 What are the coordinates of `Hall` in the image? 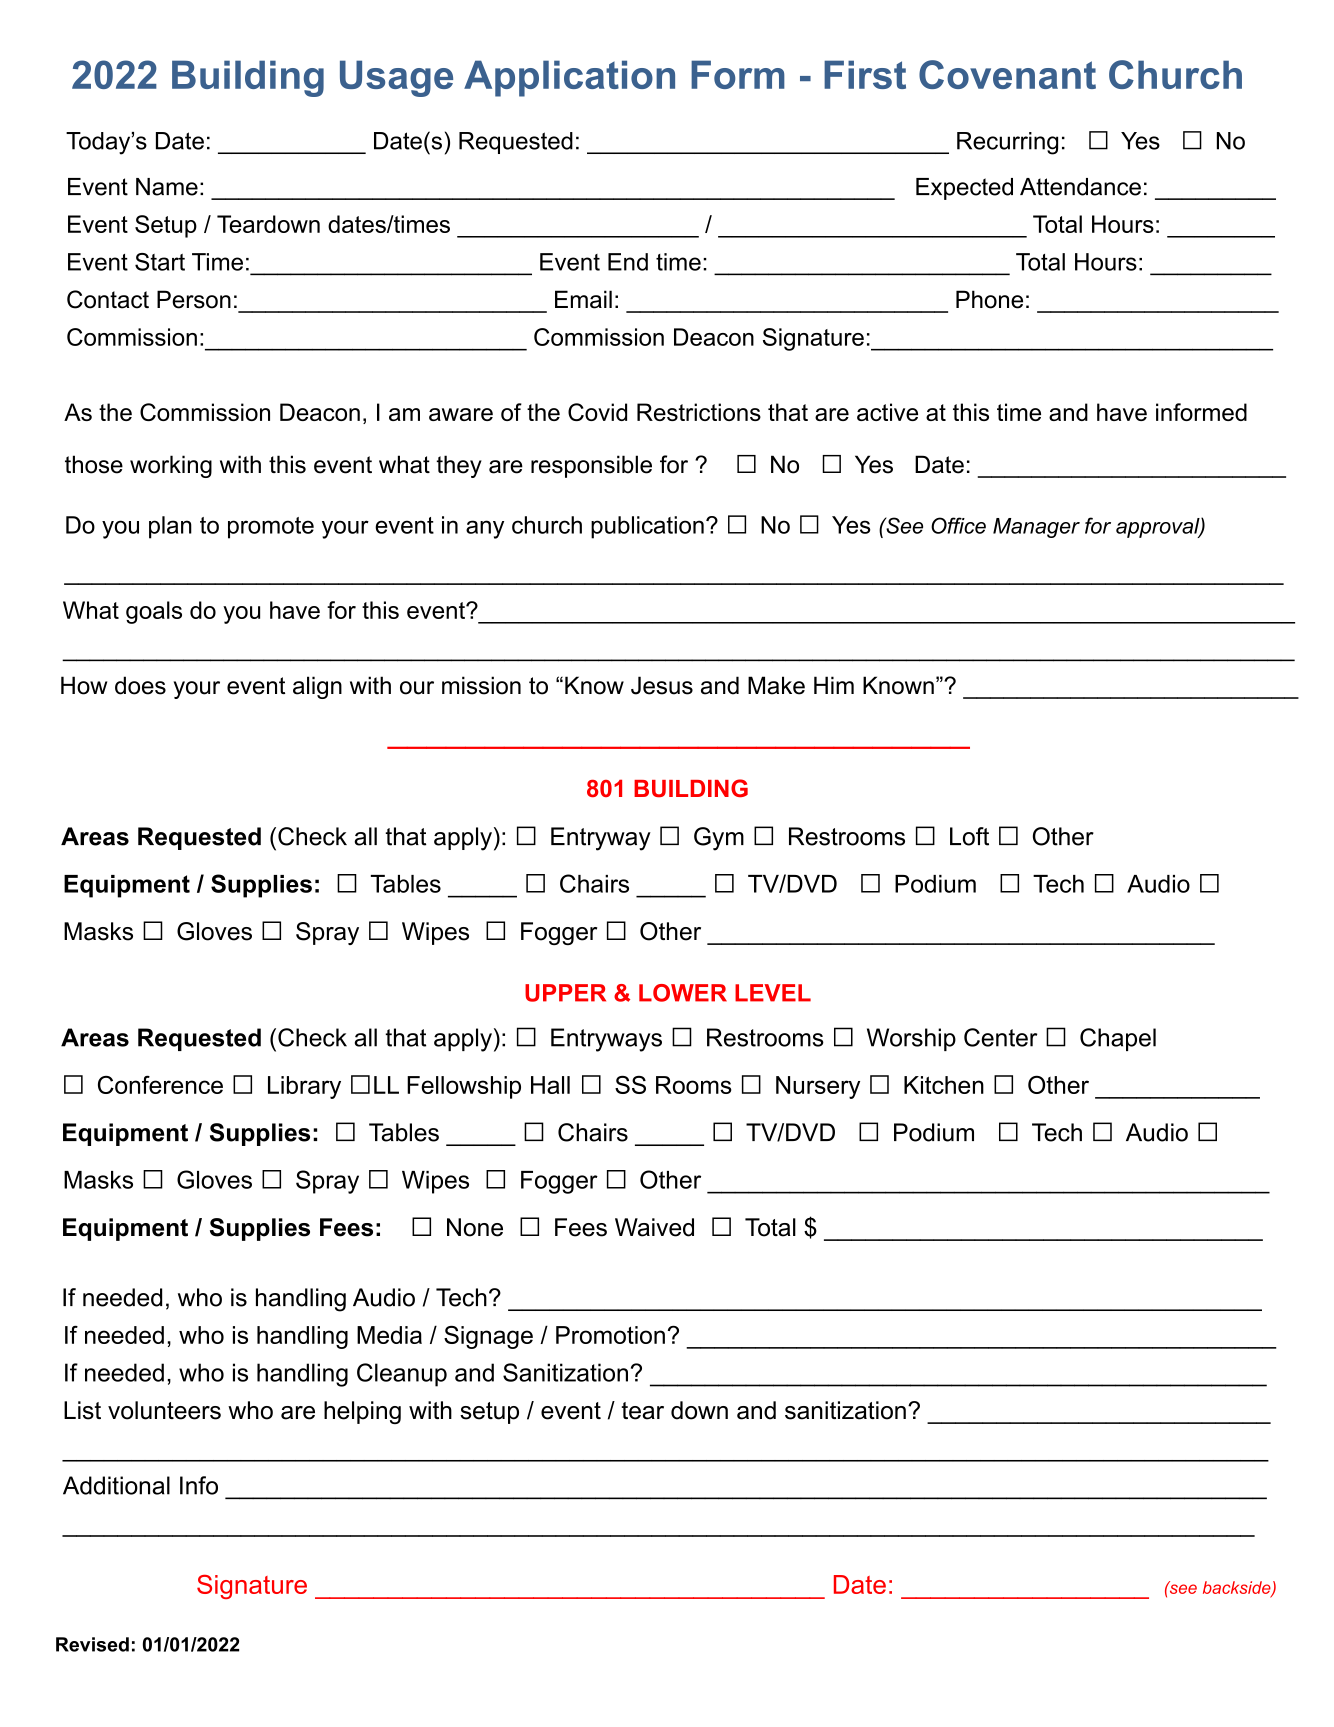 It's located at (550, 1085).
